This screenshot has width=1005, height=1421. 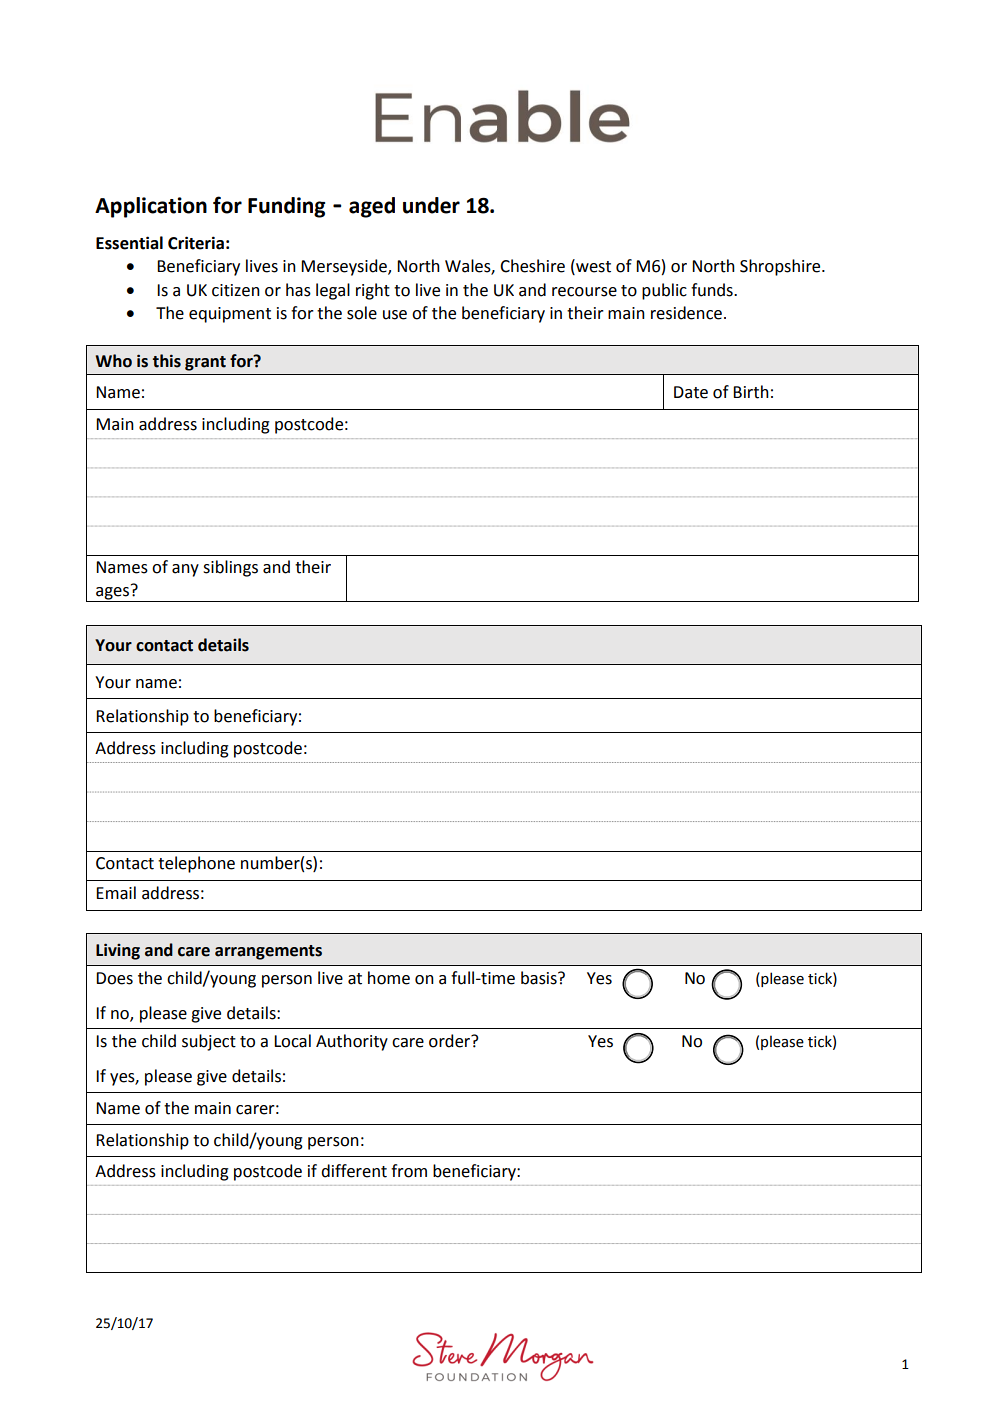 I want to click on siblings, so click(x=230, y=568).
